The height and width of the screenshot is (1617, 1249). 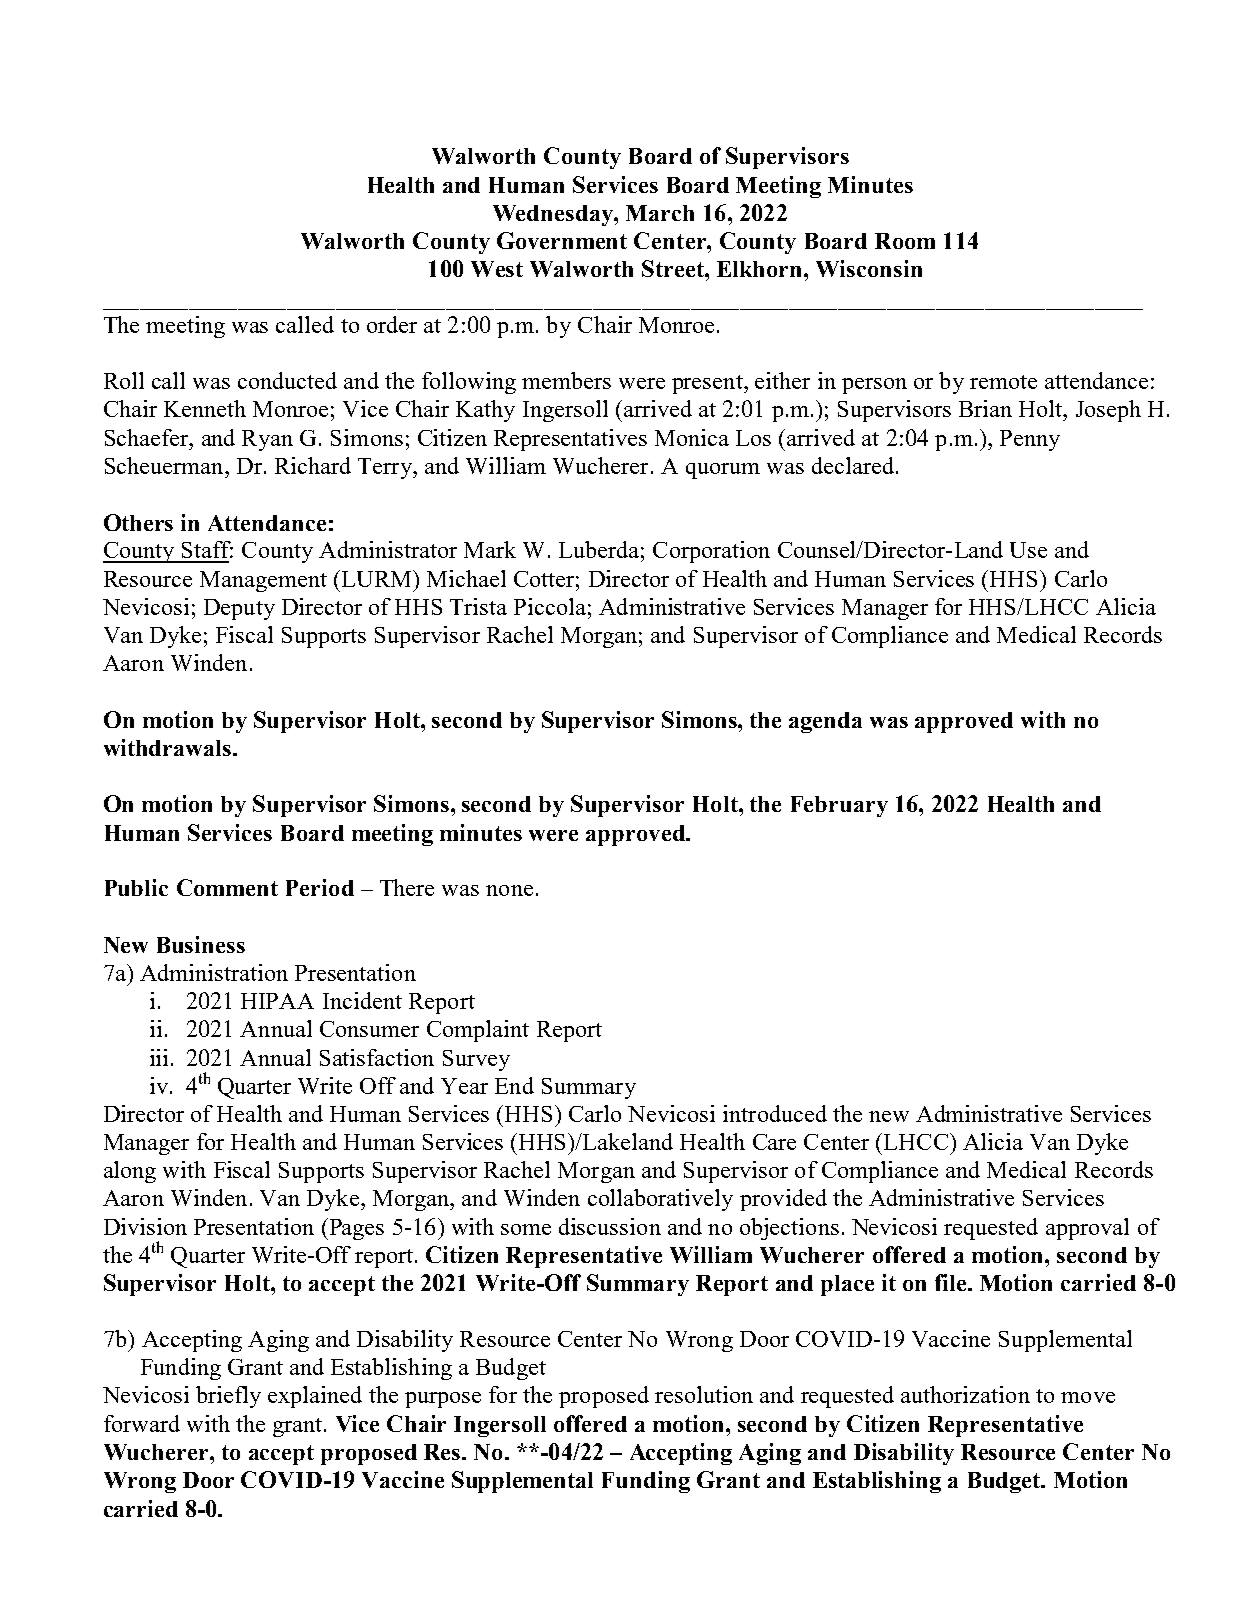 I want to click on Trista, so click(x=478, y=606).
